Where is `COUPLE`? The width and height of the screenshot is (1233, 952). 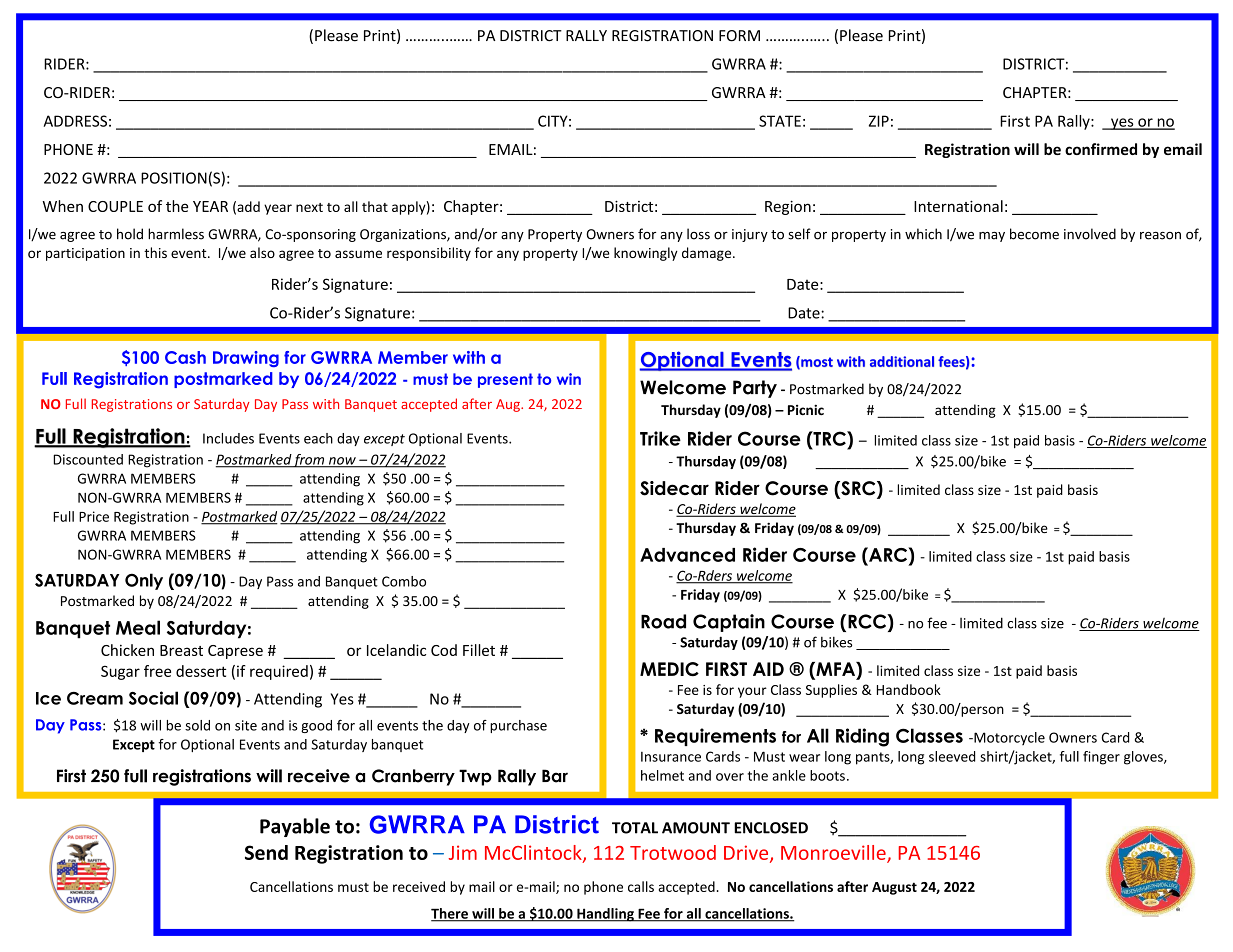 COUPLE is located at coordinates (115, 206).
